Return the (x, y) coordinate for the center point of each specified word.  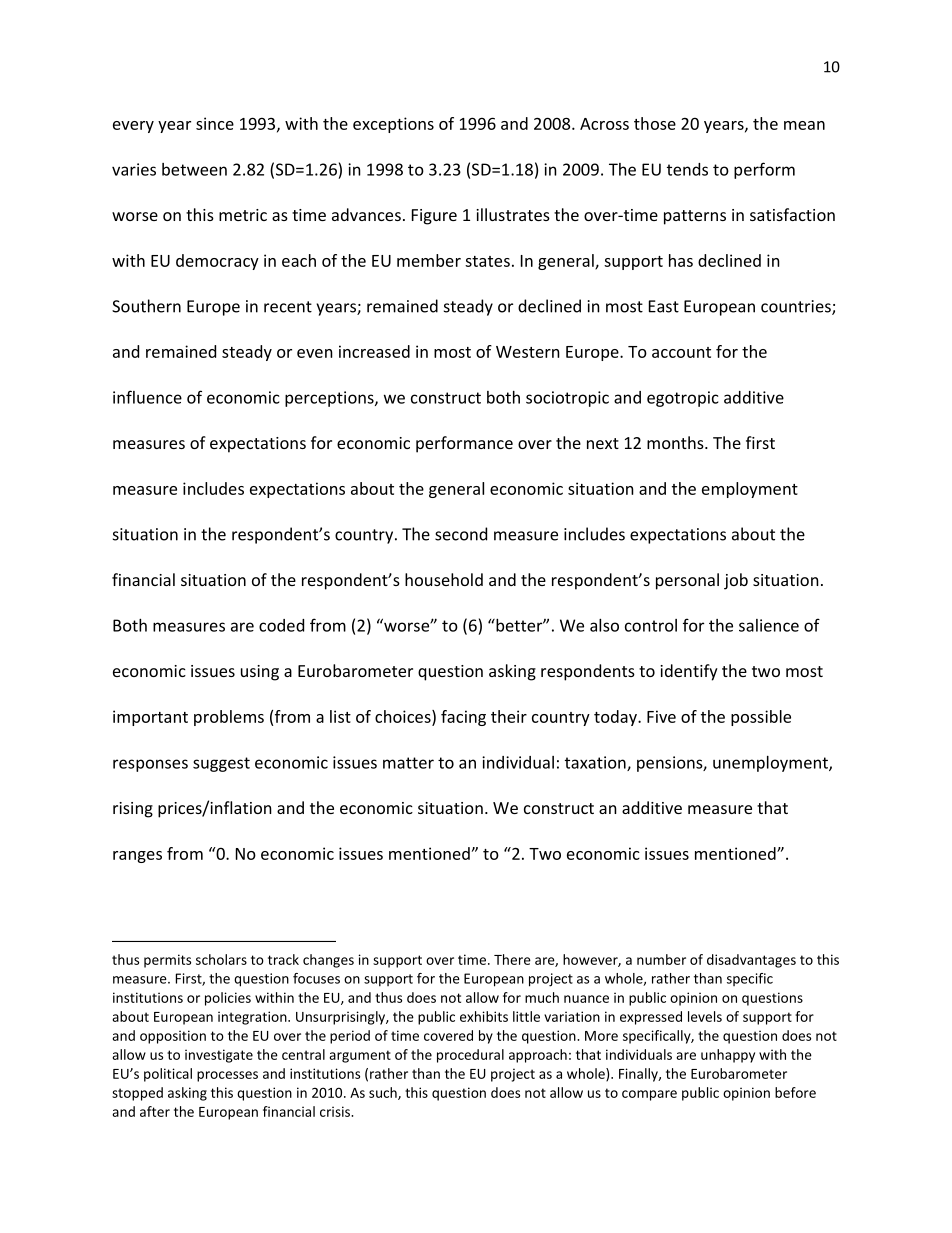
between (194, 169)
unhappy (728, 1056)
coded (281, 625)
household (444, 579)
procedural (470, 1056)
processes (227, 1076)
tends (687, 169)
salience (769, 625)
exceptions (393, 125)
